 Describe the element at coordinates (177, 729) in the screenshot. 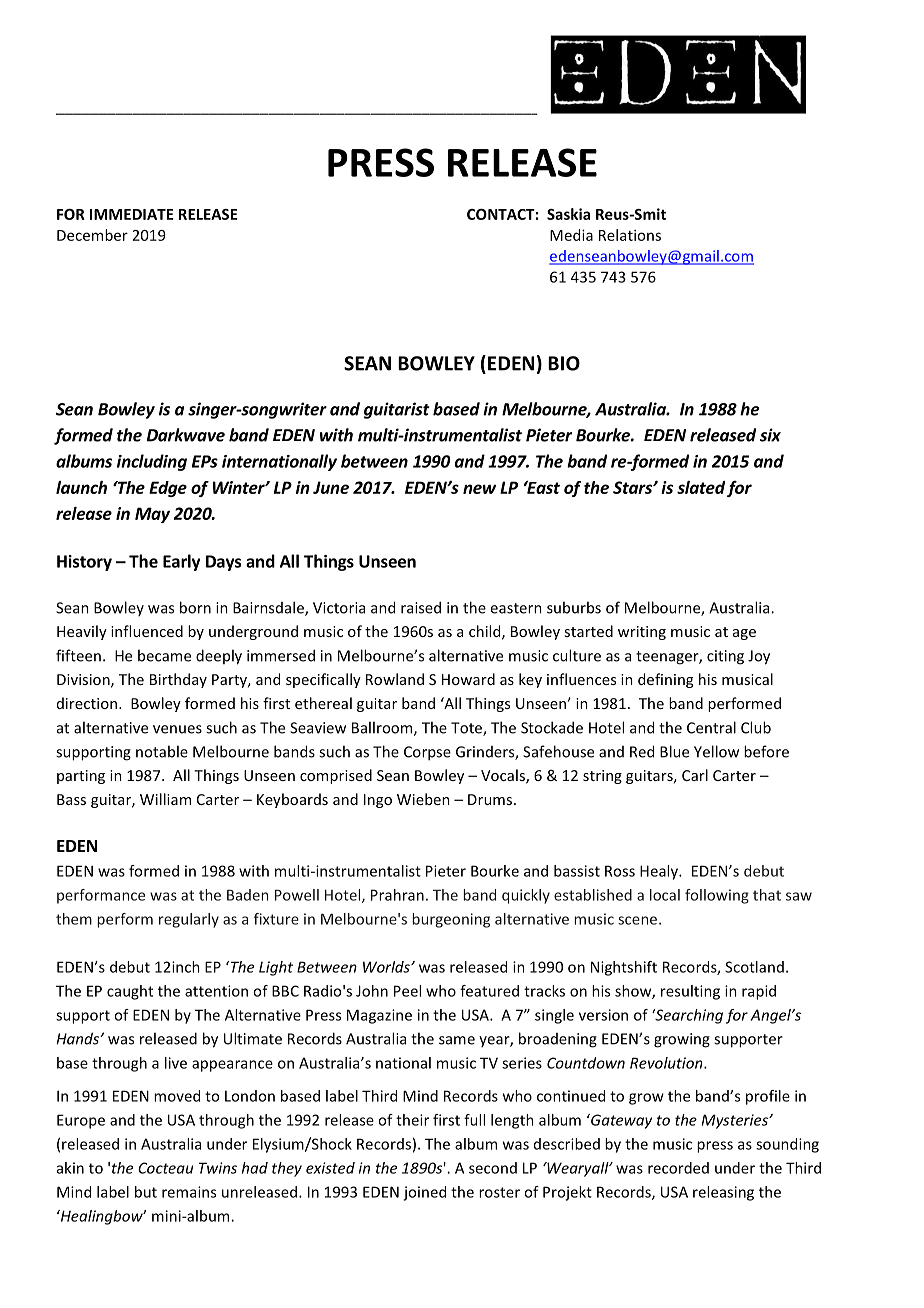

I see `venues` at that location.
